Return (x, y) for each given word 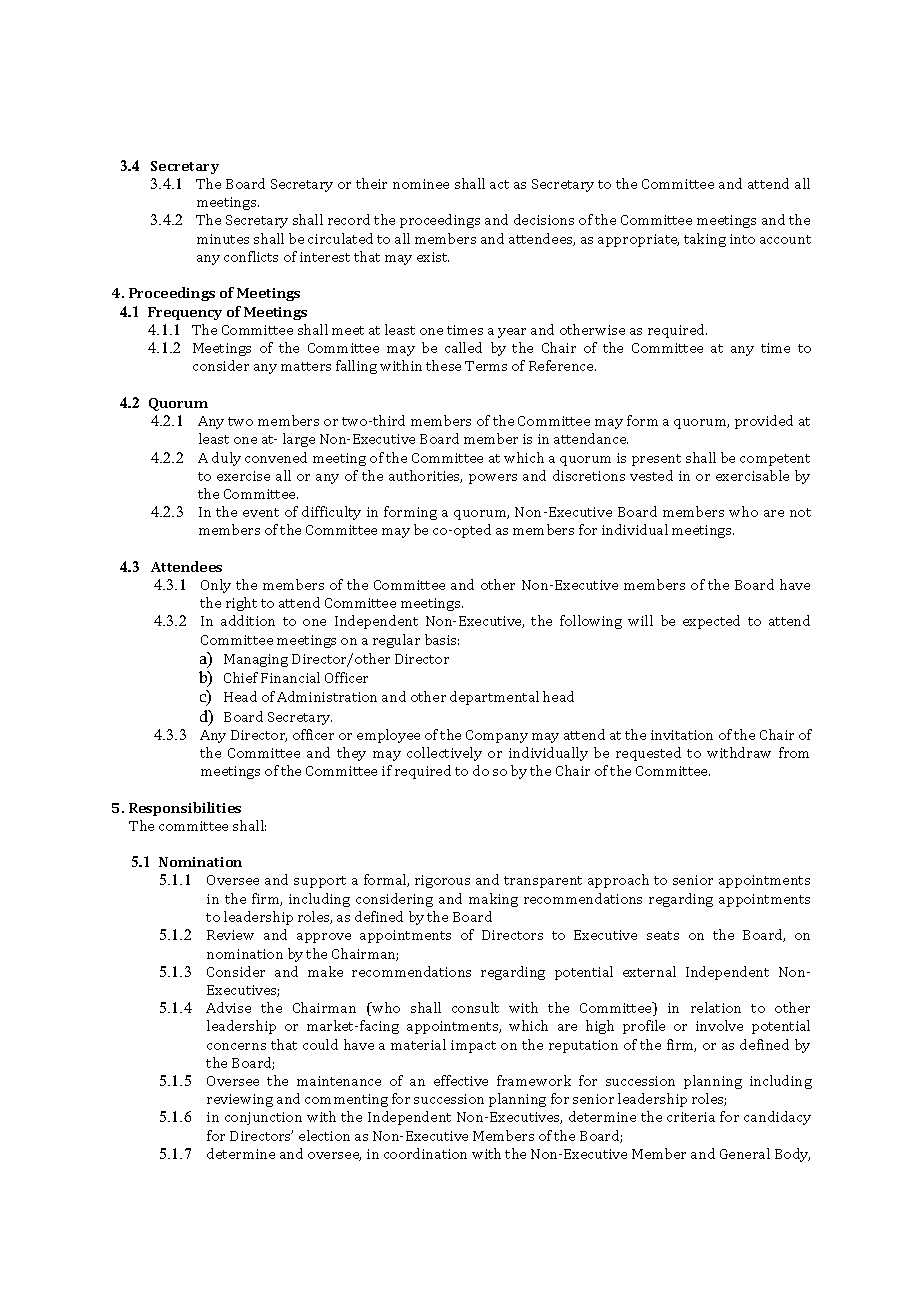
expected (711, 622)
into (742, 239)
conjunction (263, 1118)
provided (764, 422)
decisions (544, 219)
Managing (256, 660)
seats (663, 935)
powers (493, 479)
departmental (494, 698)
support (320, 882)
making (493, 900)
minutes (223, 239)
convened (276, 457)
